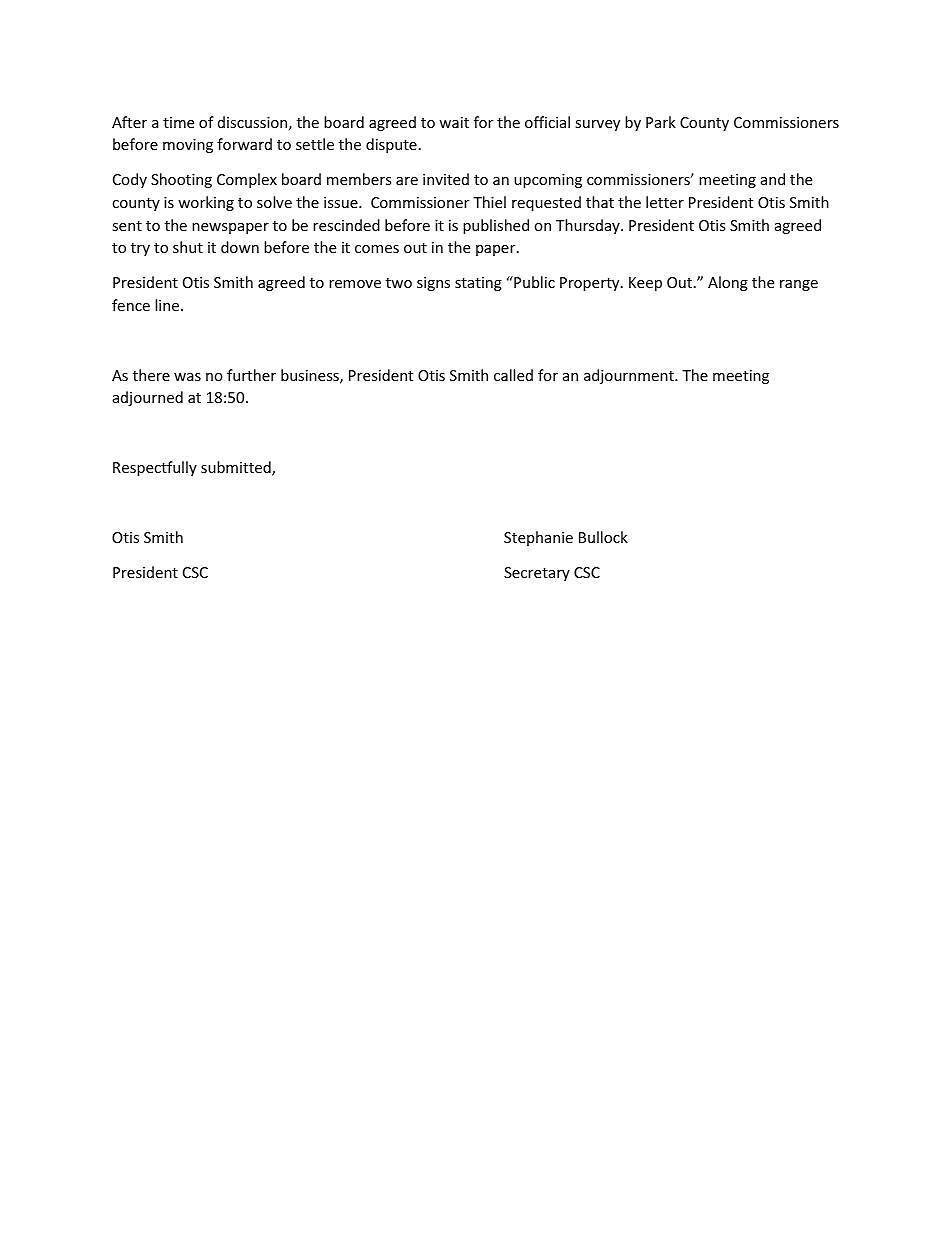 Image resolution: width=952 pixels, height=1233 pixels. What do you see at coordinates (187, 377) in the screenshot?
I see `was` at bounding box center [187, 377].
